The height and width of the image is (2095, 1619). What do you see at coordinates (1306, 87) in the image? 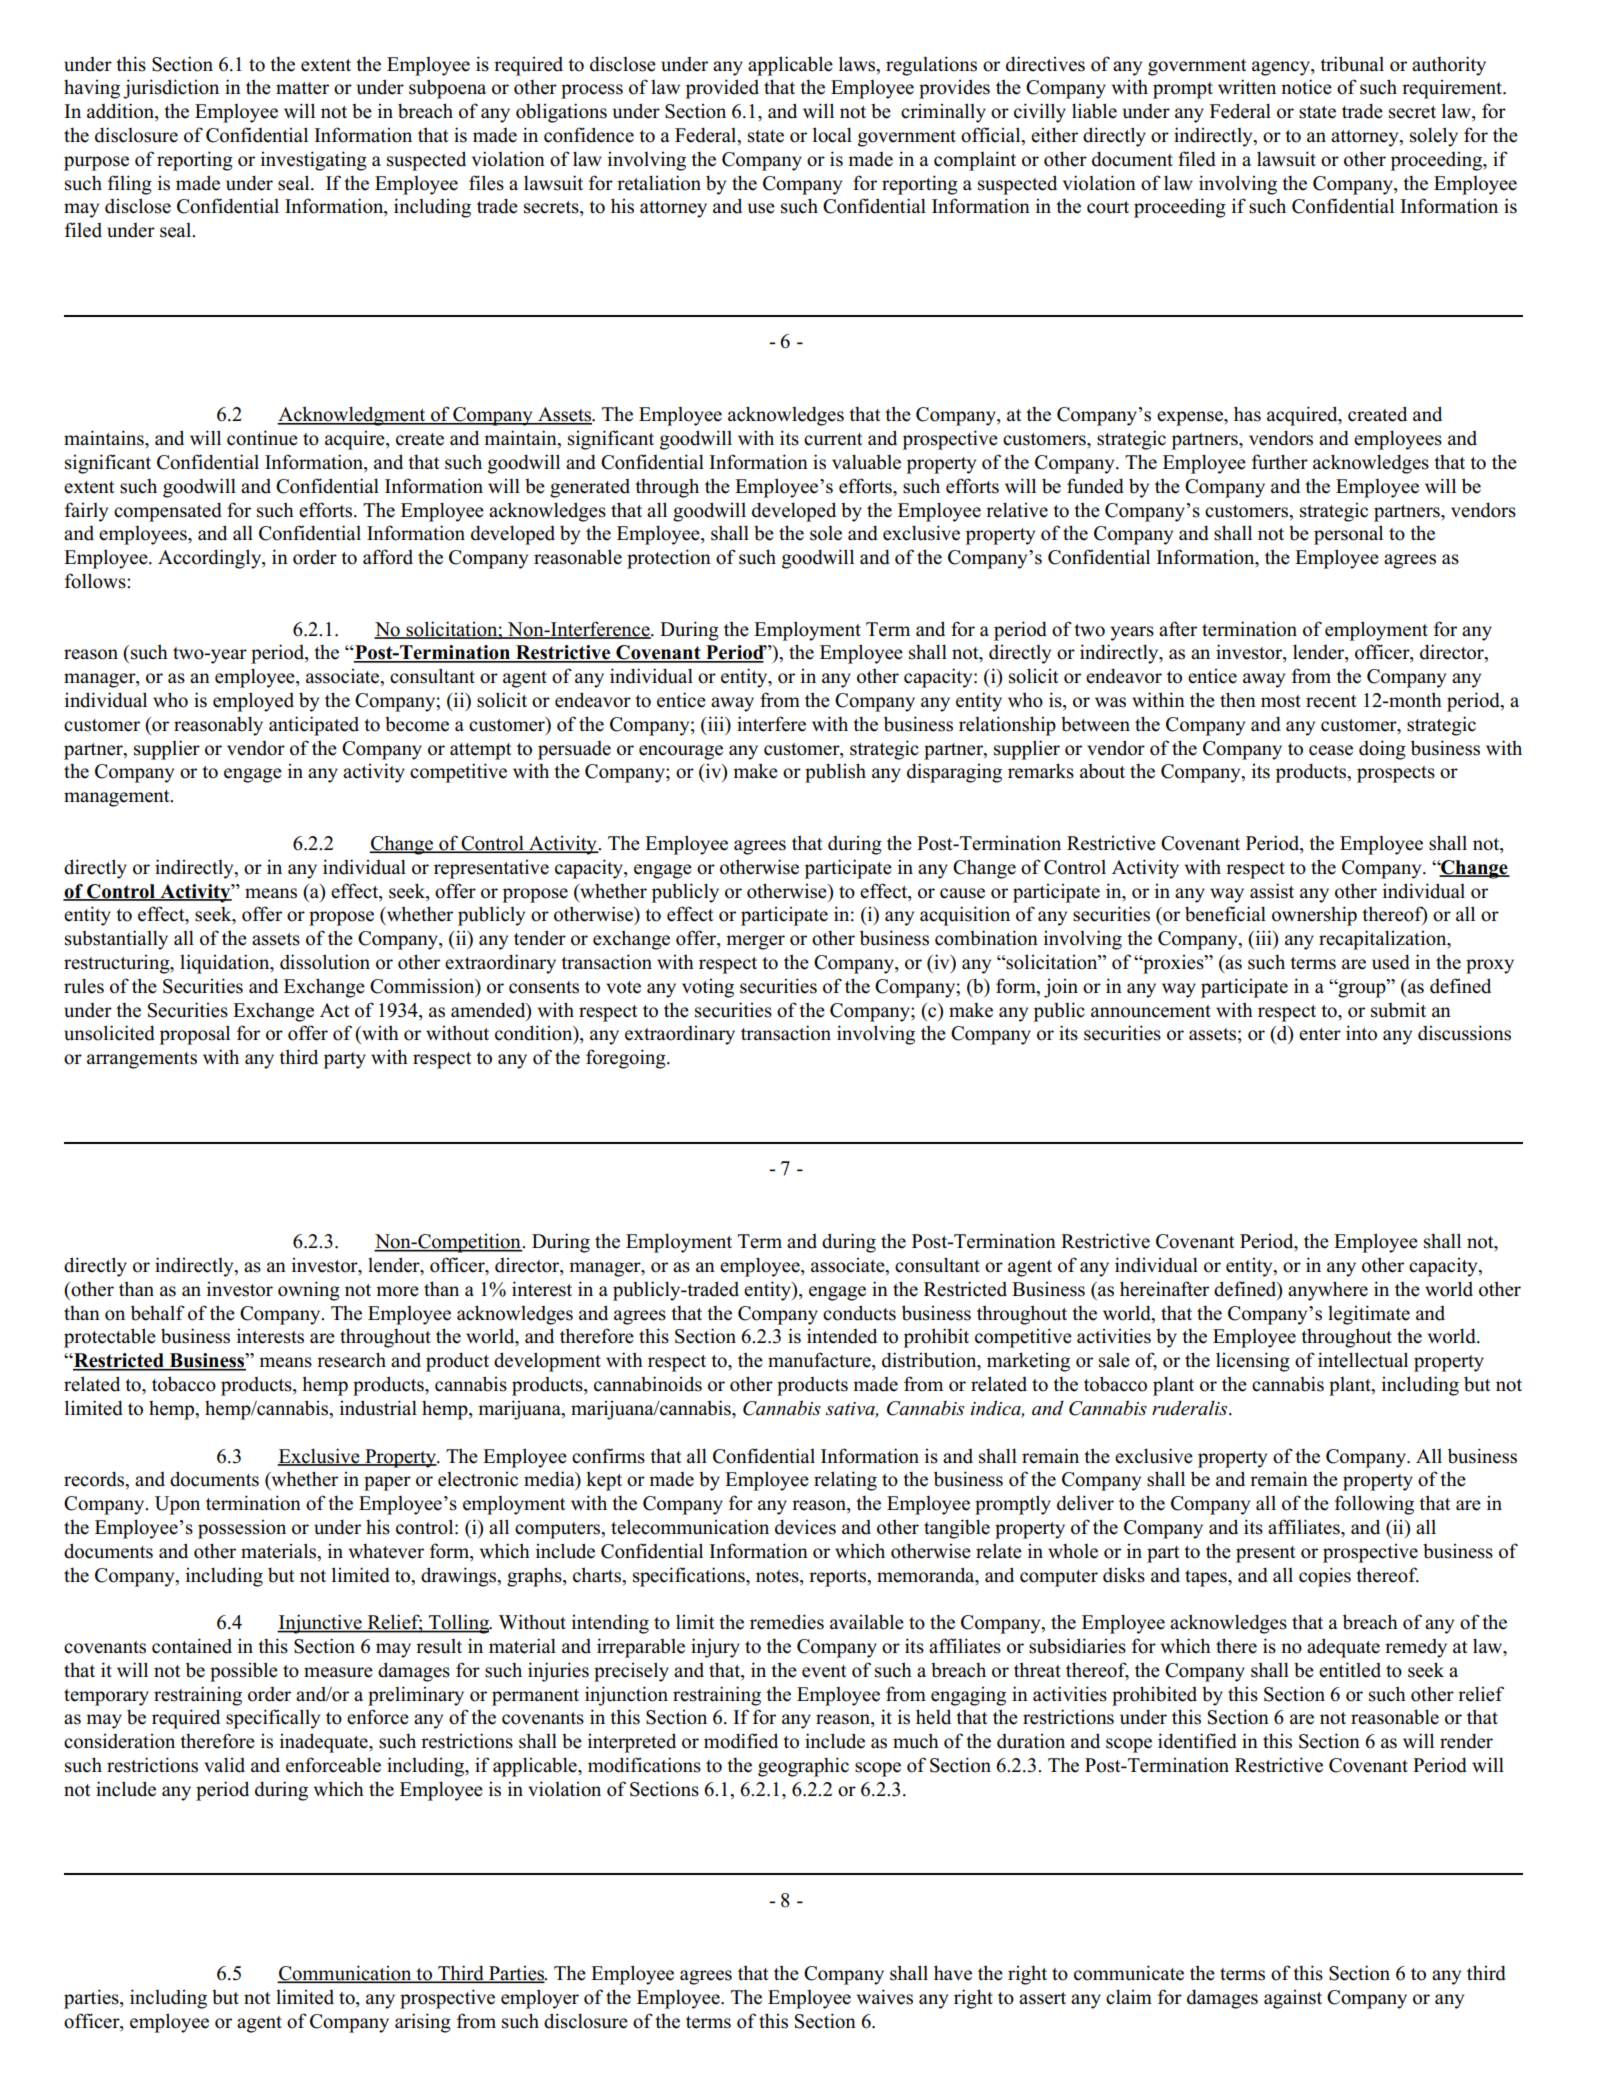
I see `notice` at bounding box center [1306, 87].
